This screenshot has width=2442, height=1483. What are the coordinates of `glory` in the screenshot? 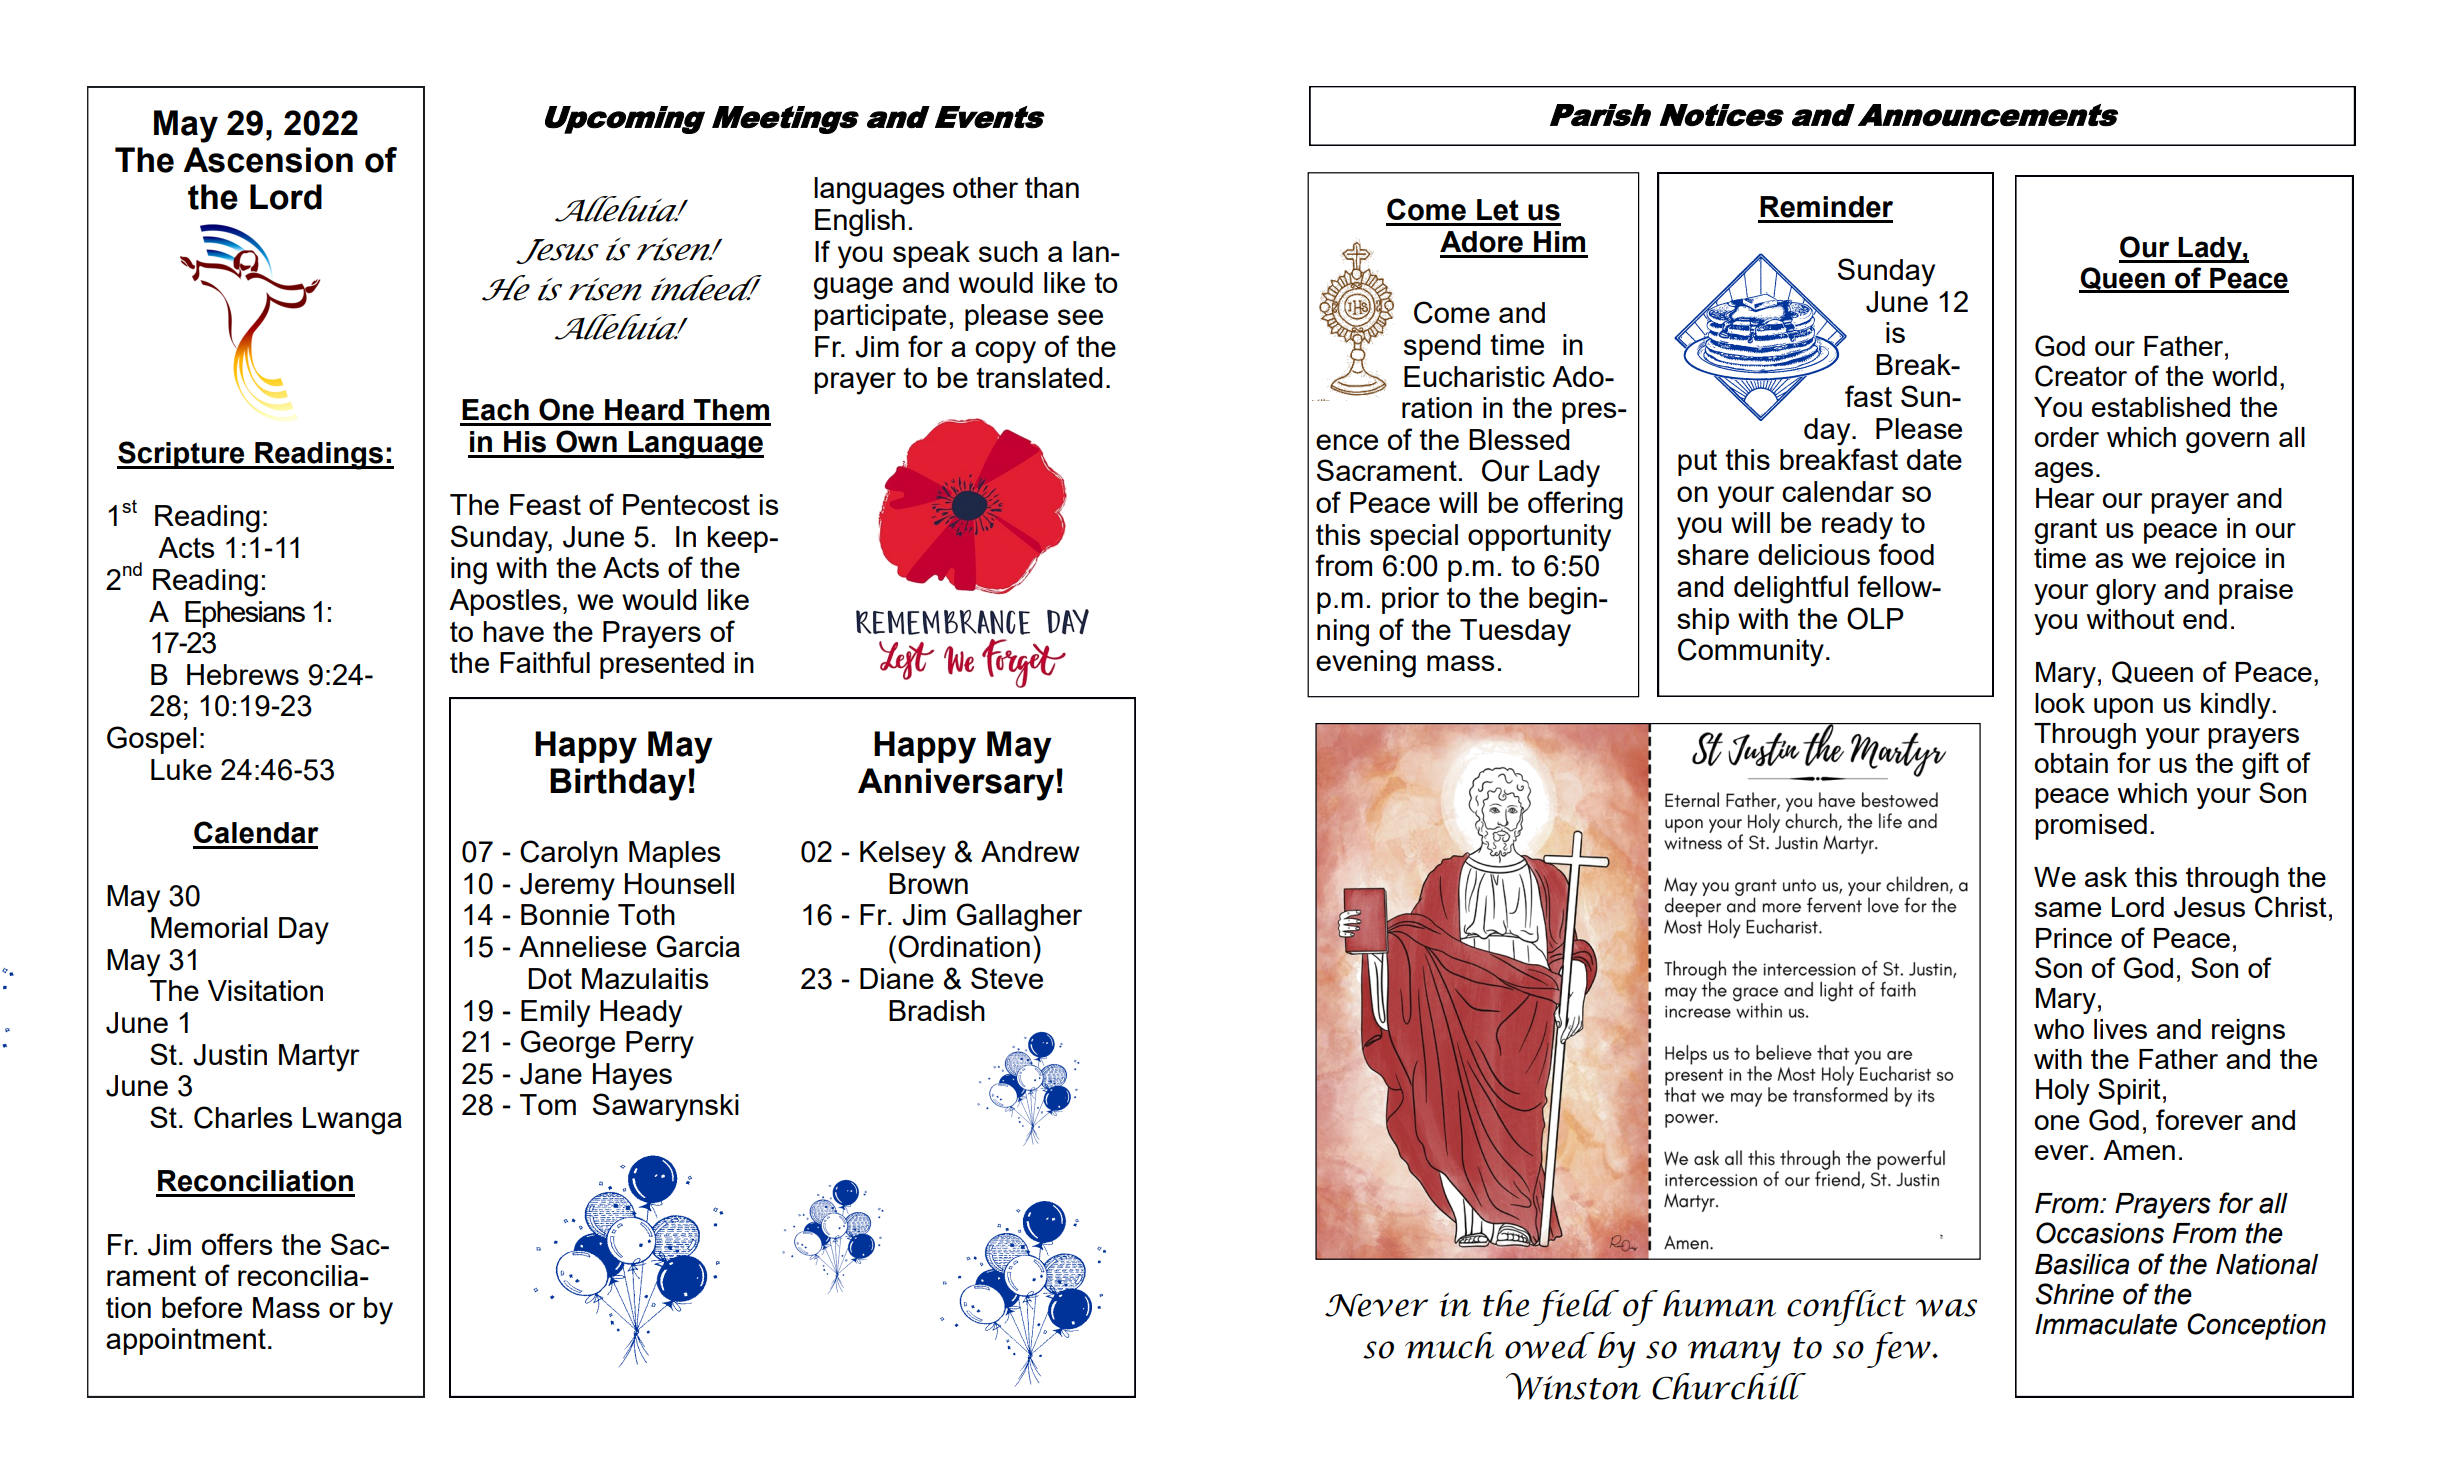 It's located at (2126, 592).
